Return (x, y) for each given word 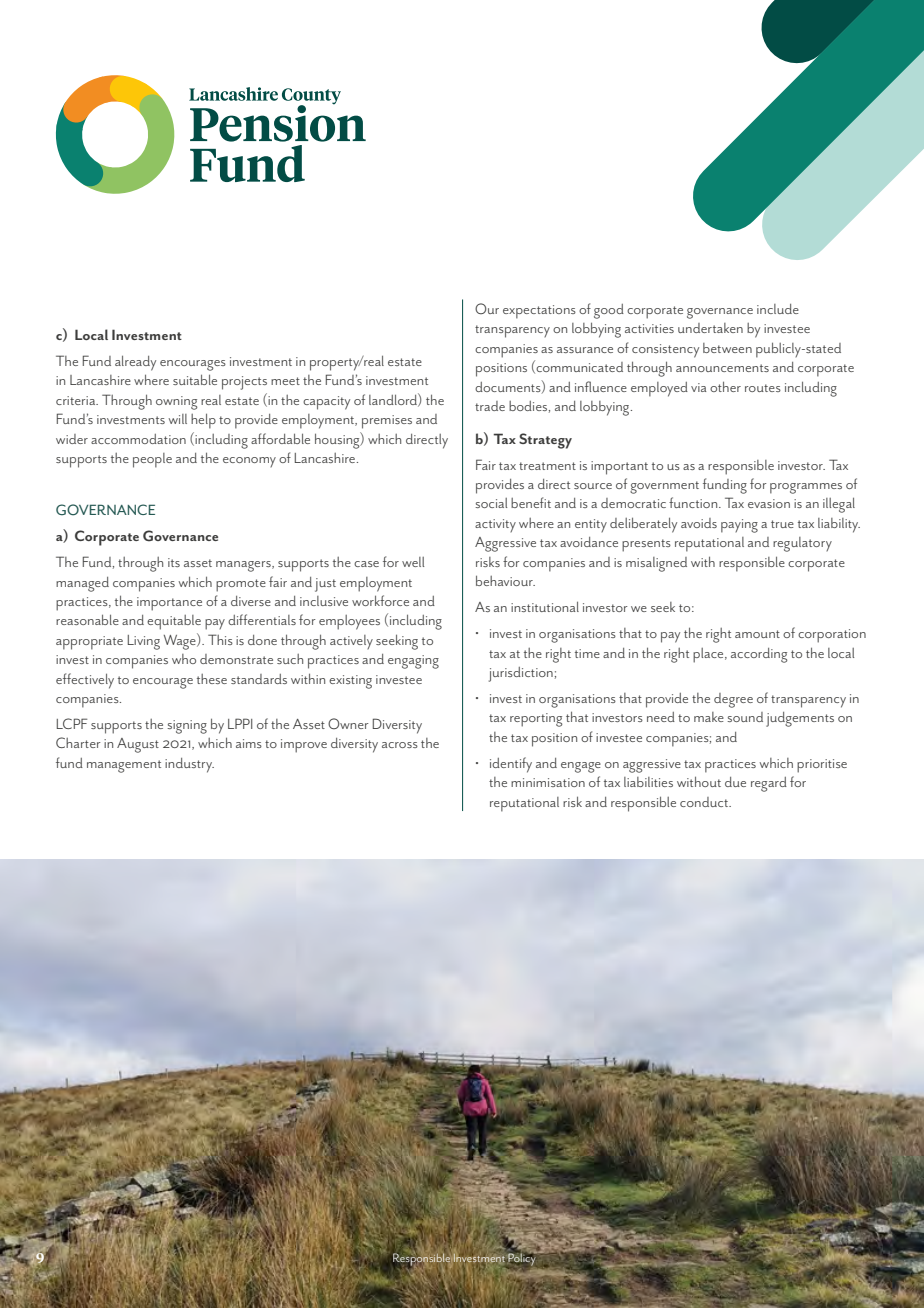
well (413, 562)
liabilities (648, 782)
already (135, 363)
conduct (705, 802)
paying (739, 526)
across (400, 745)
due (735, 782)
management (124, 766)
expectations (539, 312)
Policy (521, 1260)
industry (189, 765)
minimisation (548, 782)
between (727, 348)
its (174, 562)
